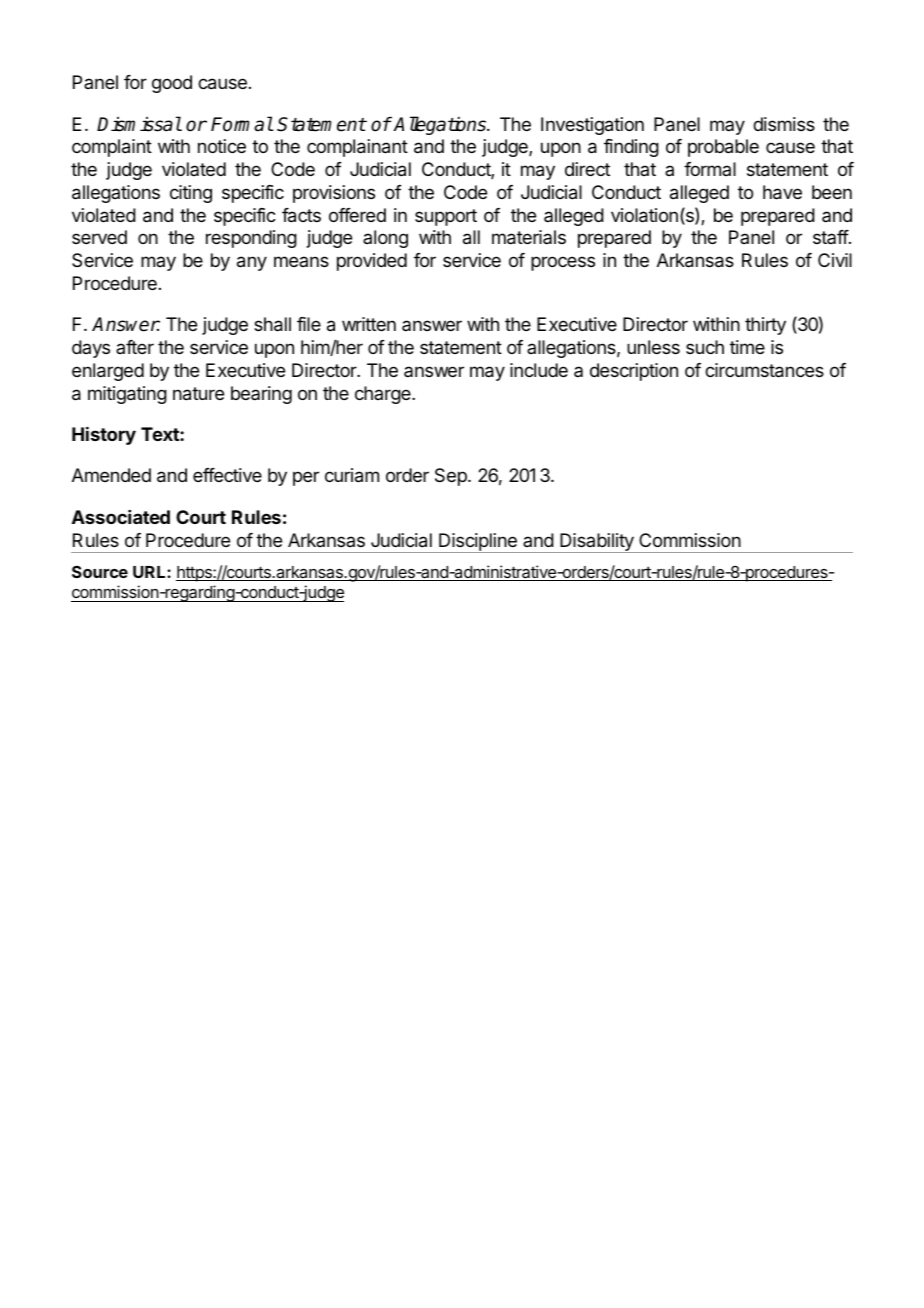 The image size is (924, 1308). I want to click on citing, so click(191, 194).
